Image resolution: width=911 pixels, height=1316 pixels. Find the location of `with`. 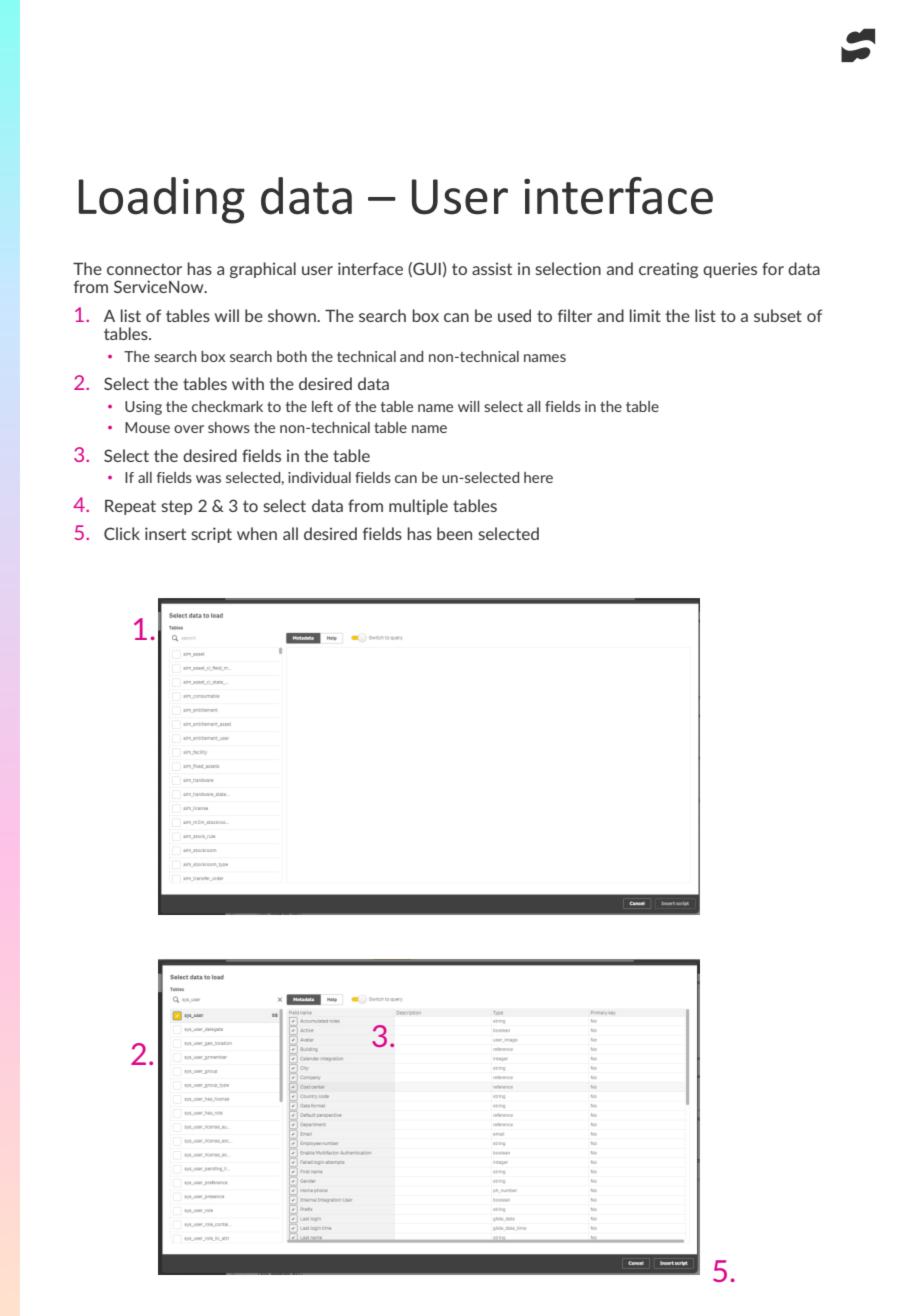

with is located at coordinates (248, 383).
